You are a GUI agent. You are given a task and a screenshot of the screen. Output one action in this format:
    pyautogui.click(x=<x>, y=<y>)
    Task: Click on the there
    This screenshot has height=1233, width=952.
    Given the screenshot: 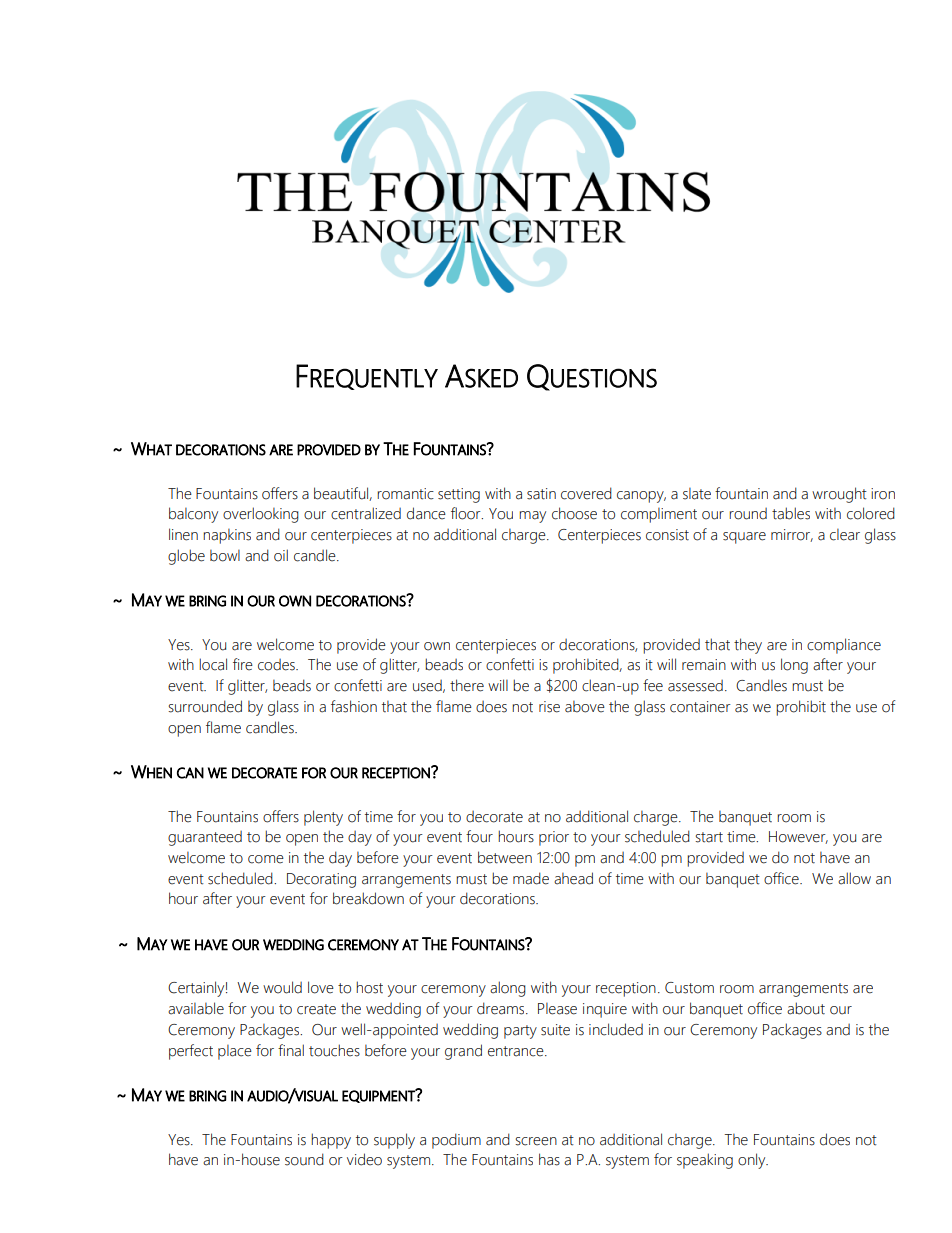 What is the action you would take?
    pyautogui.click(x=467, y=685)
